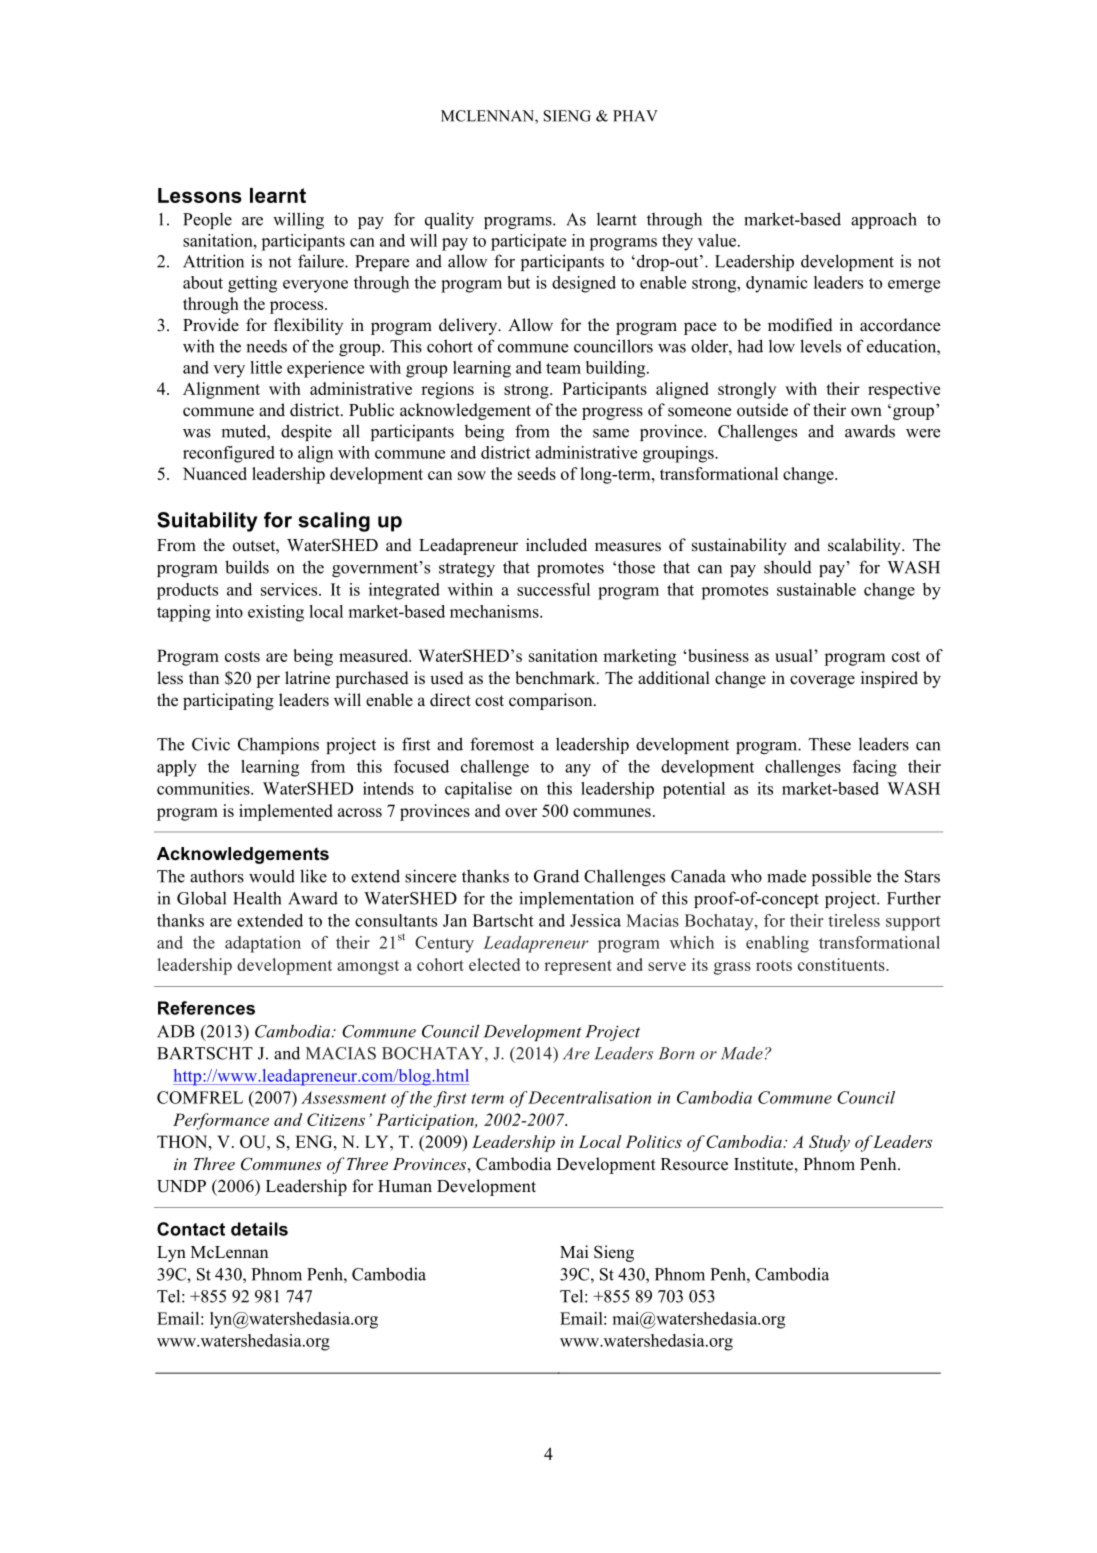 The image size is (1097, 1553). I want to click on participate, so click(528, 242).
